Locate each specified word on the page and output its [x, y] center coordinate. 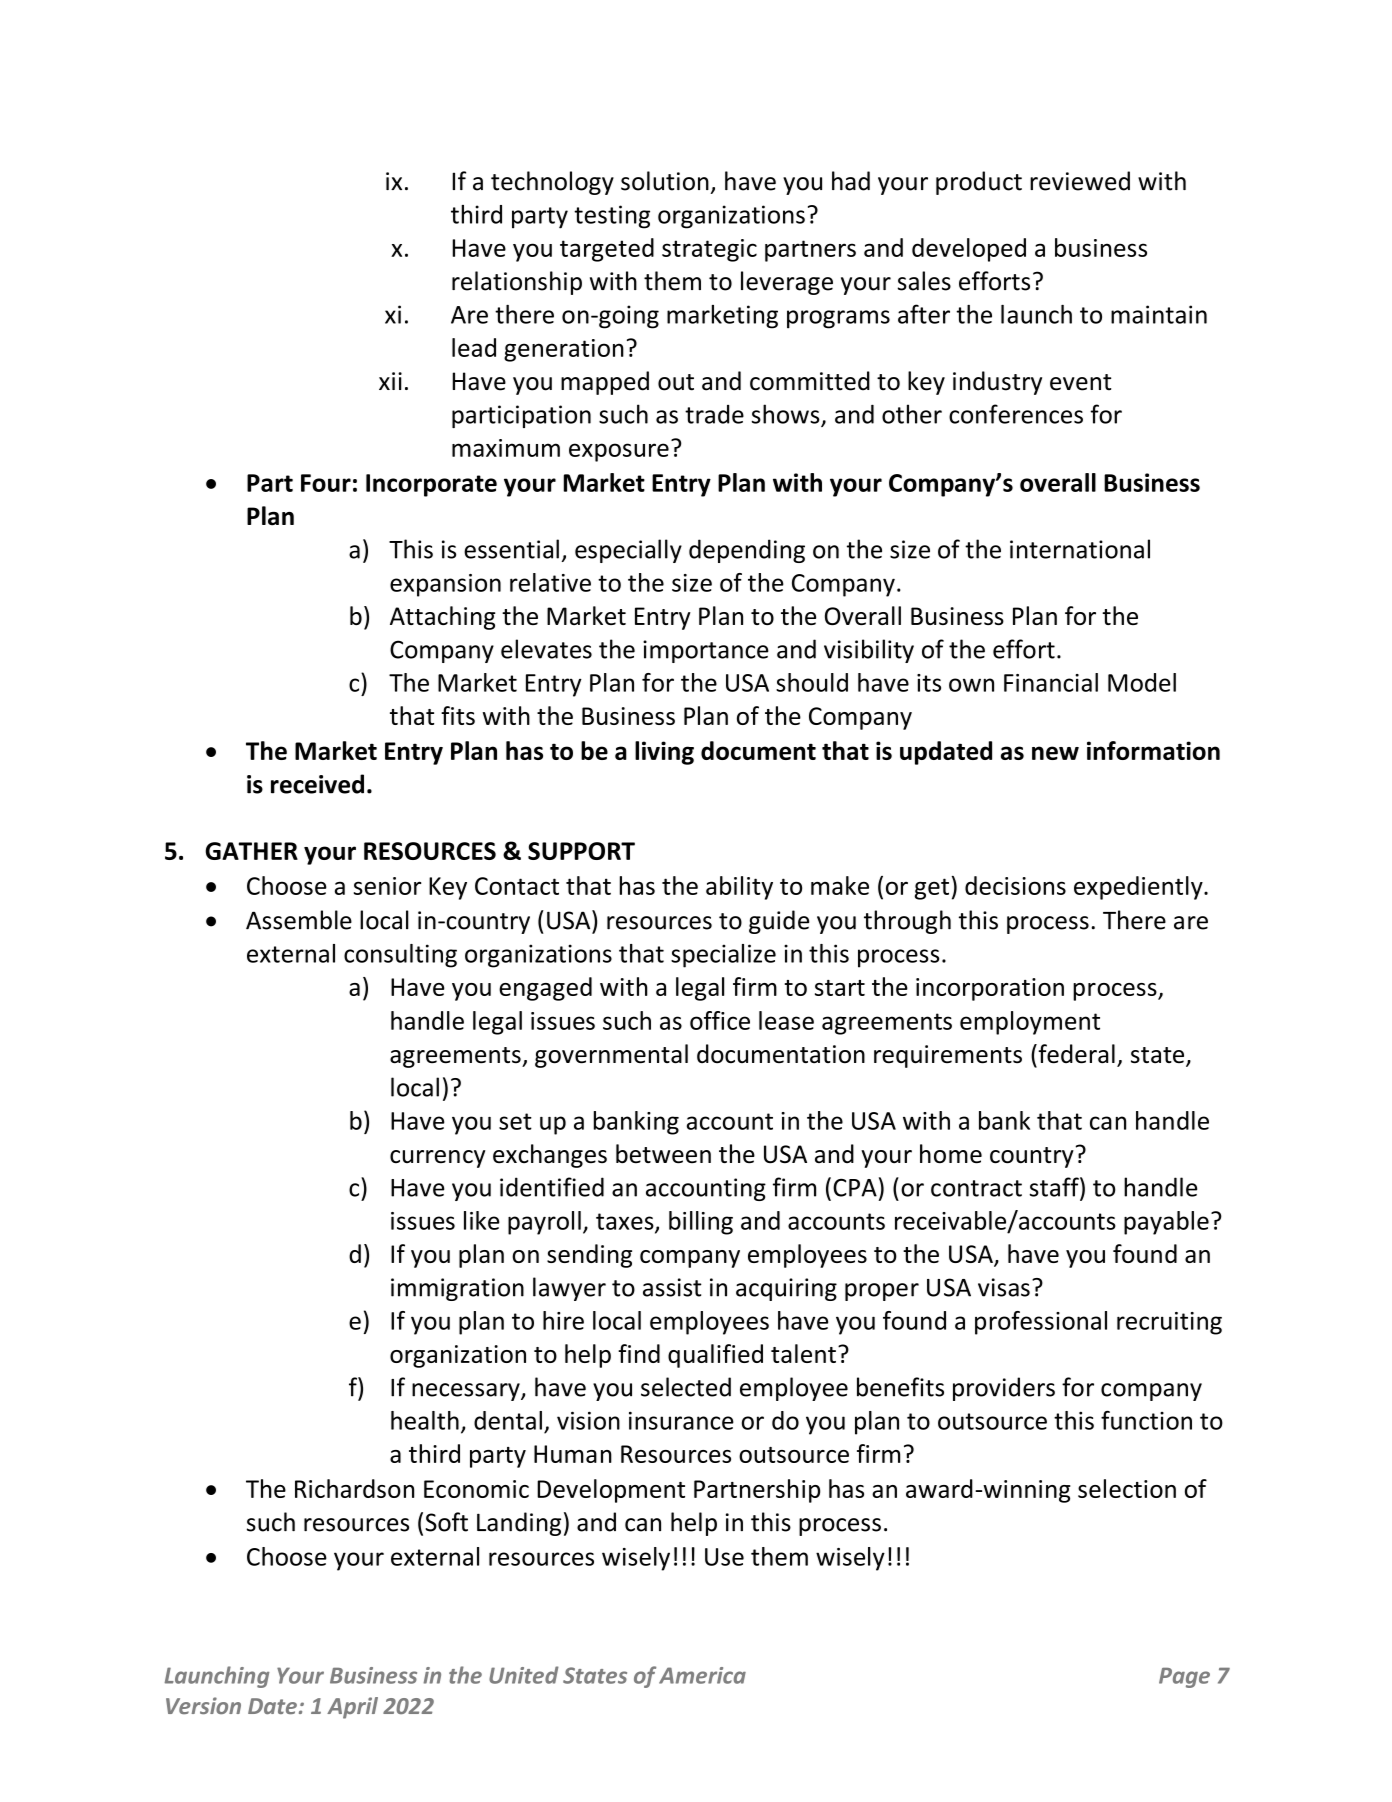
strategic [709, 250]
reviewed [1080, 181]
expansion [445, 585]
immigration [457, 1289]
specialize [723, 956]
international [1080, 549]
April [352, 1708]
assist [672, 1287]
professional [1041, 1323]
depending [747, 551]
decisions [1015, 885]
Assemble [299, 920]
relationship [517, 283]
